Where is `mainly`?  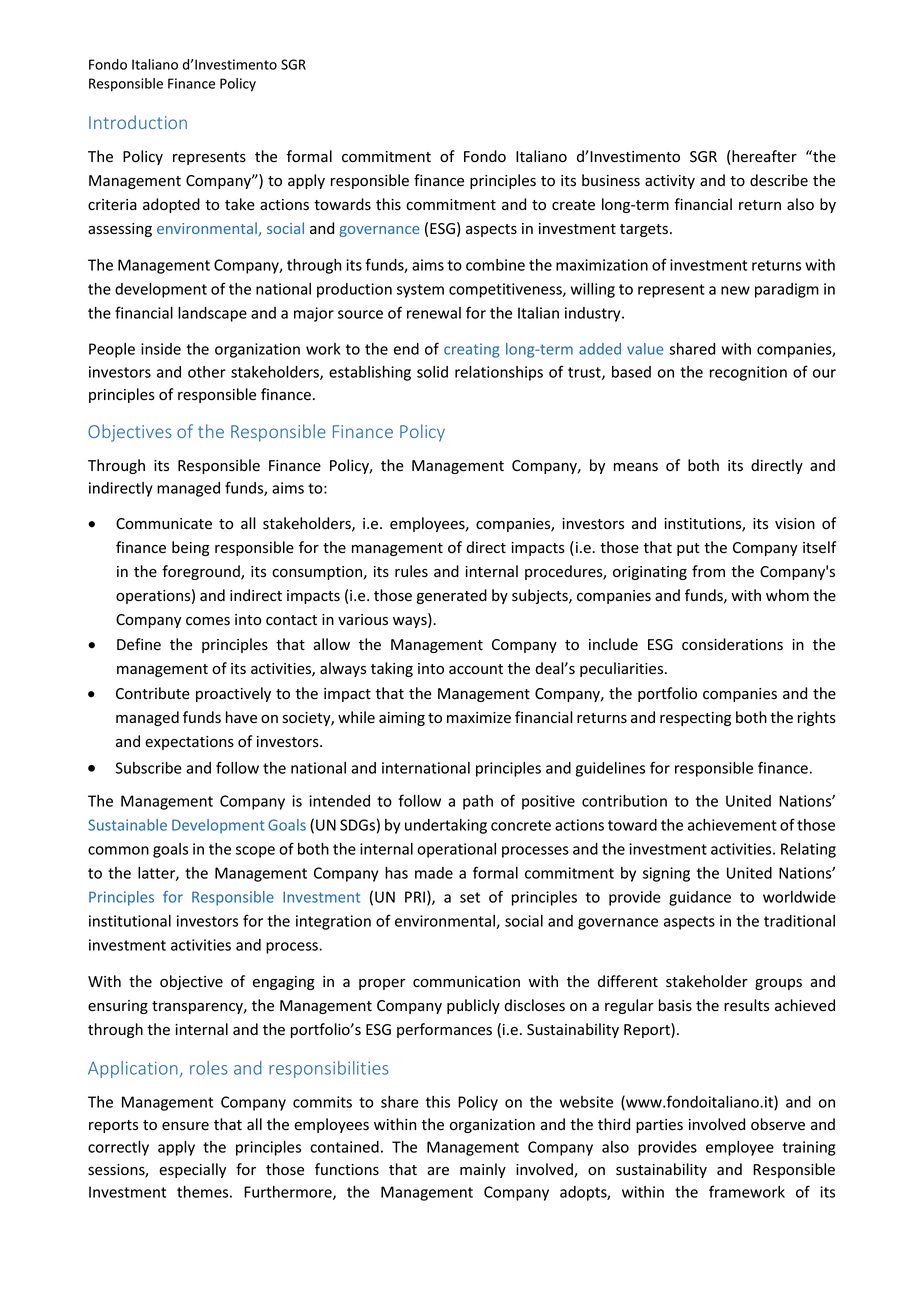 mainly is located at coordinates (483, 1170).
